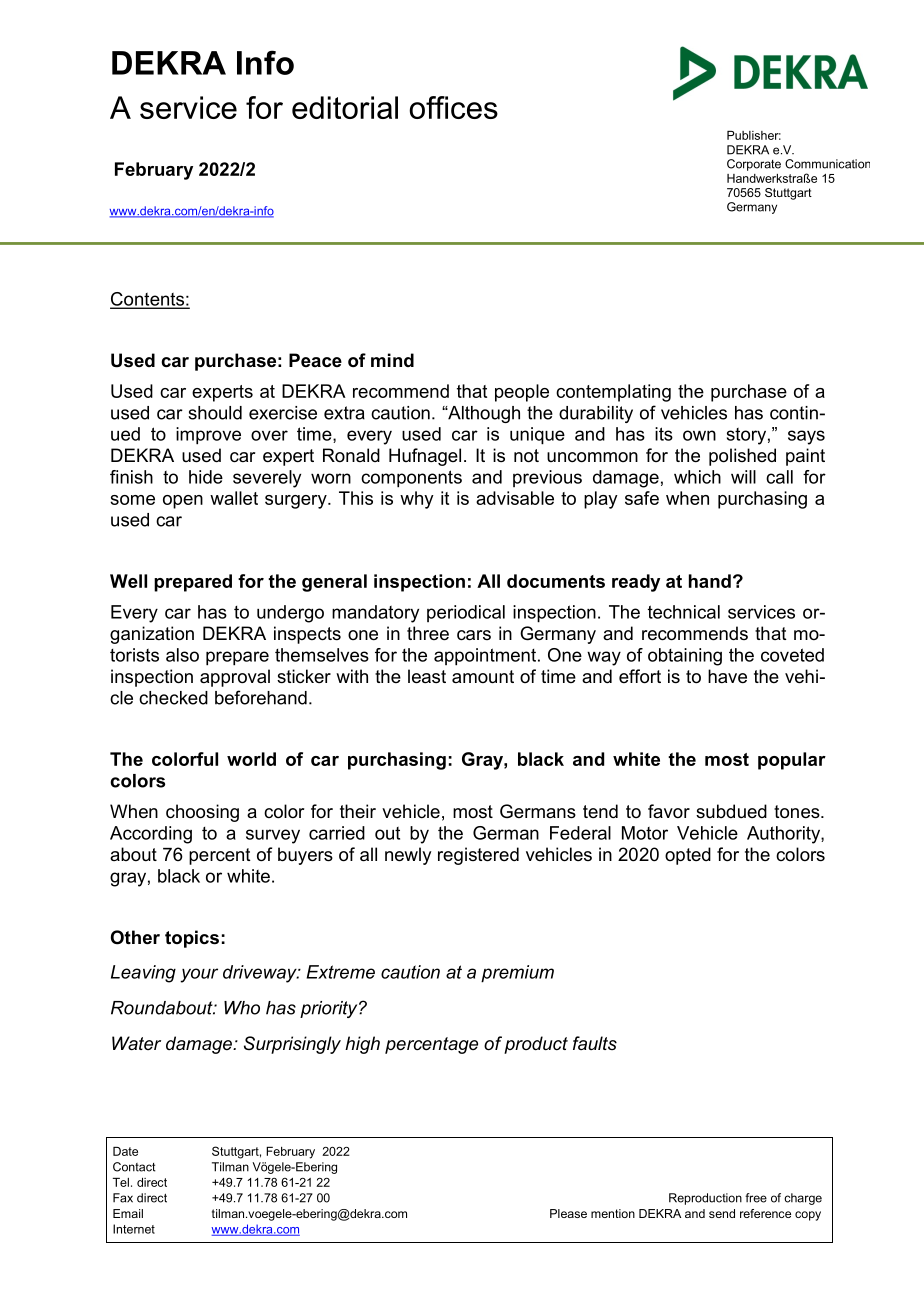 This screenshot has width=924, height=1308. I want to click on offices, so click(453, 107).
